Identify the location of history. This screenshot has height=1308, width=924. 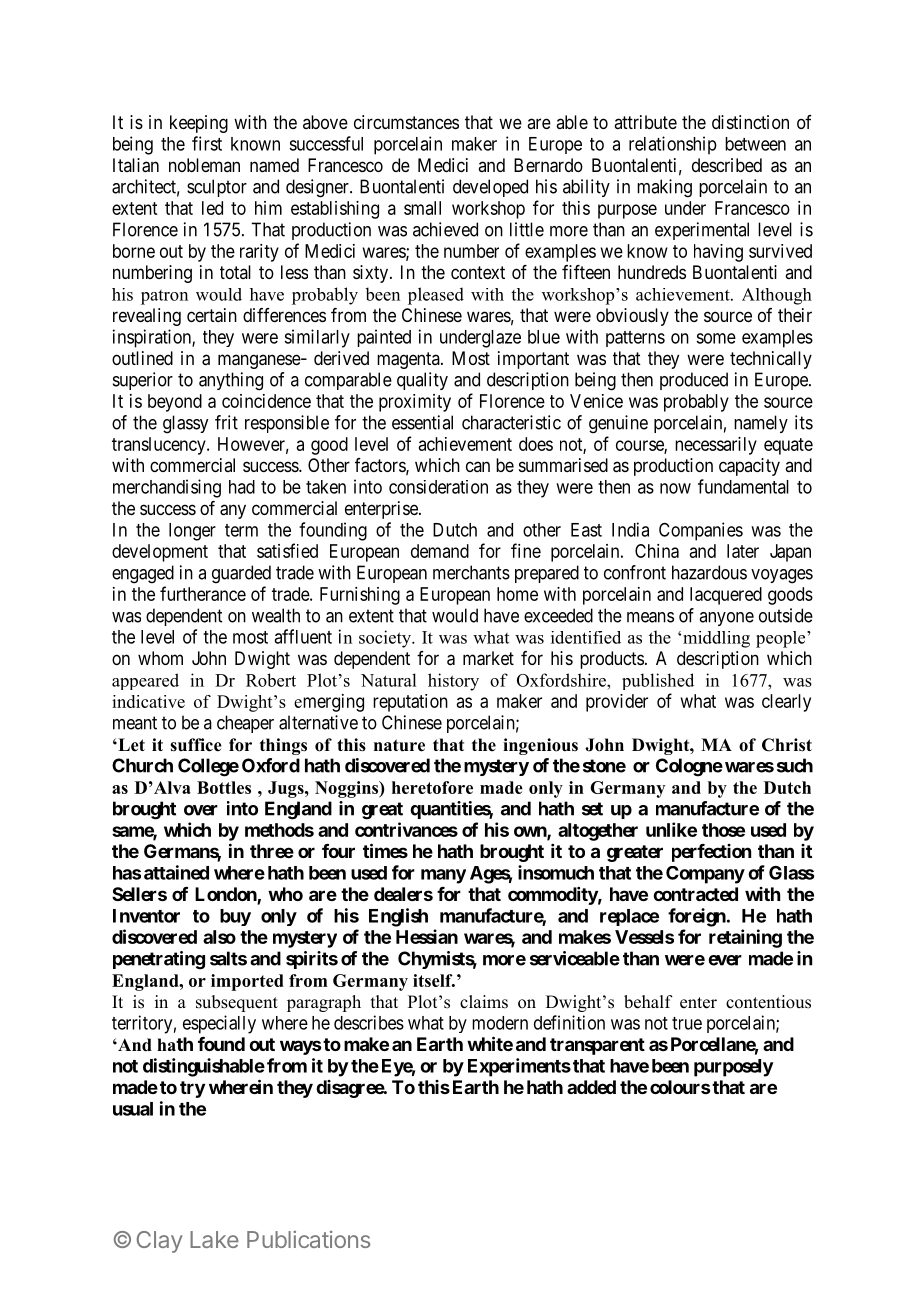
(453, 682).
